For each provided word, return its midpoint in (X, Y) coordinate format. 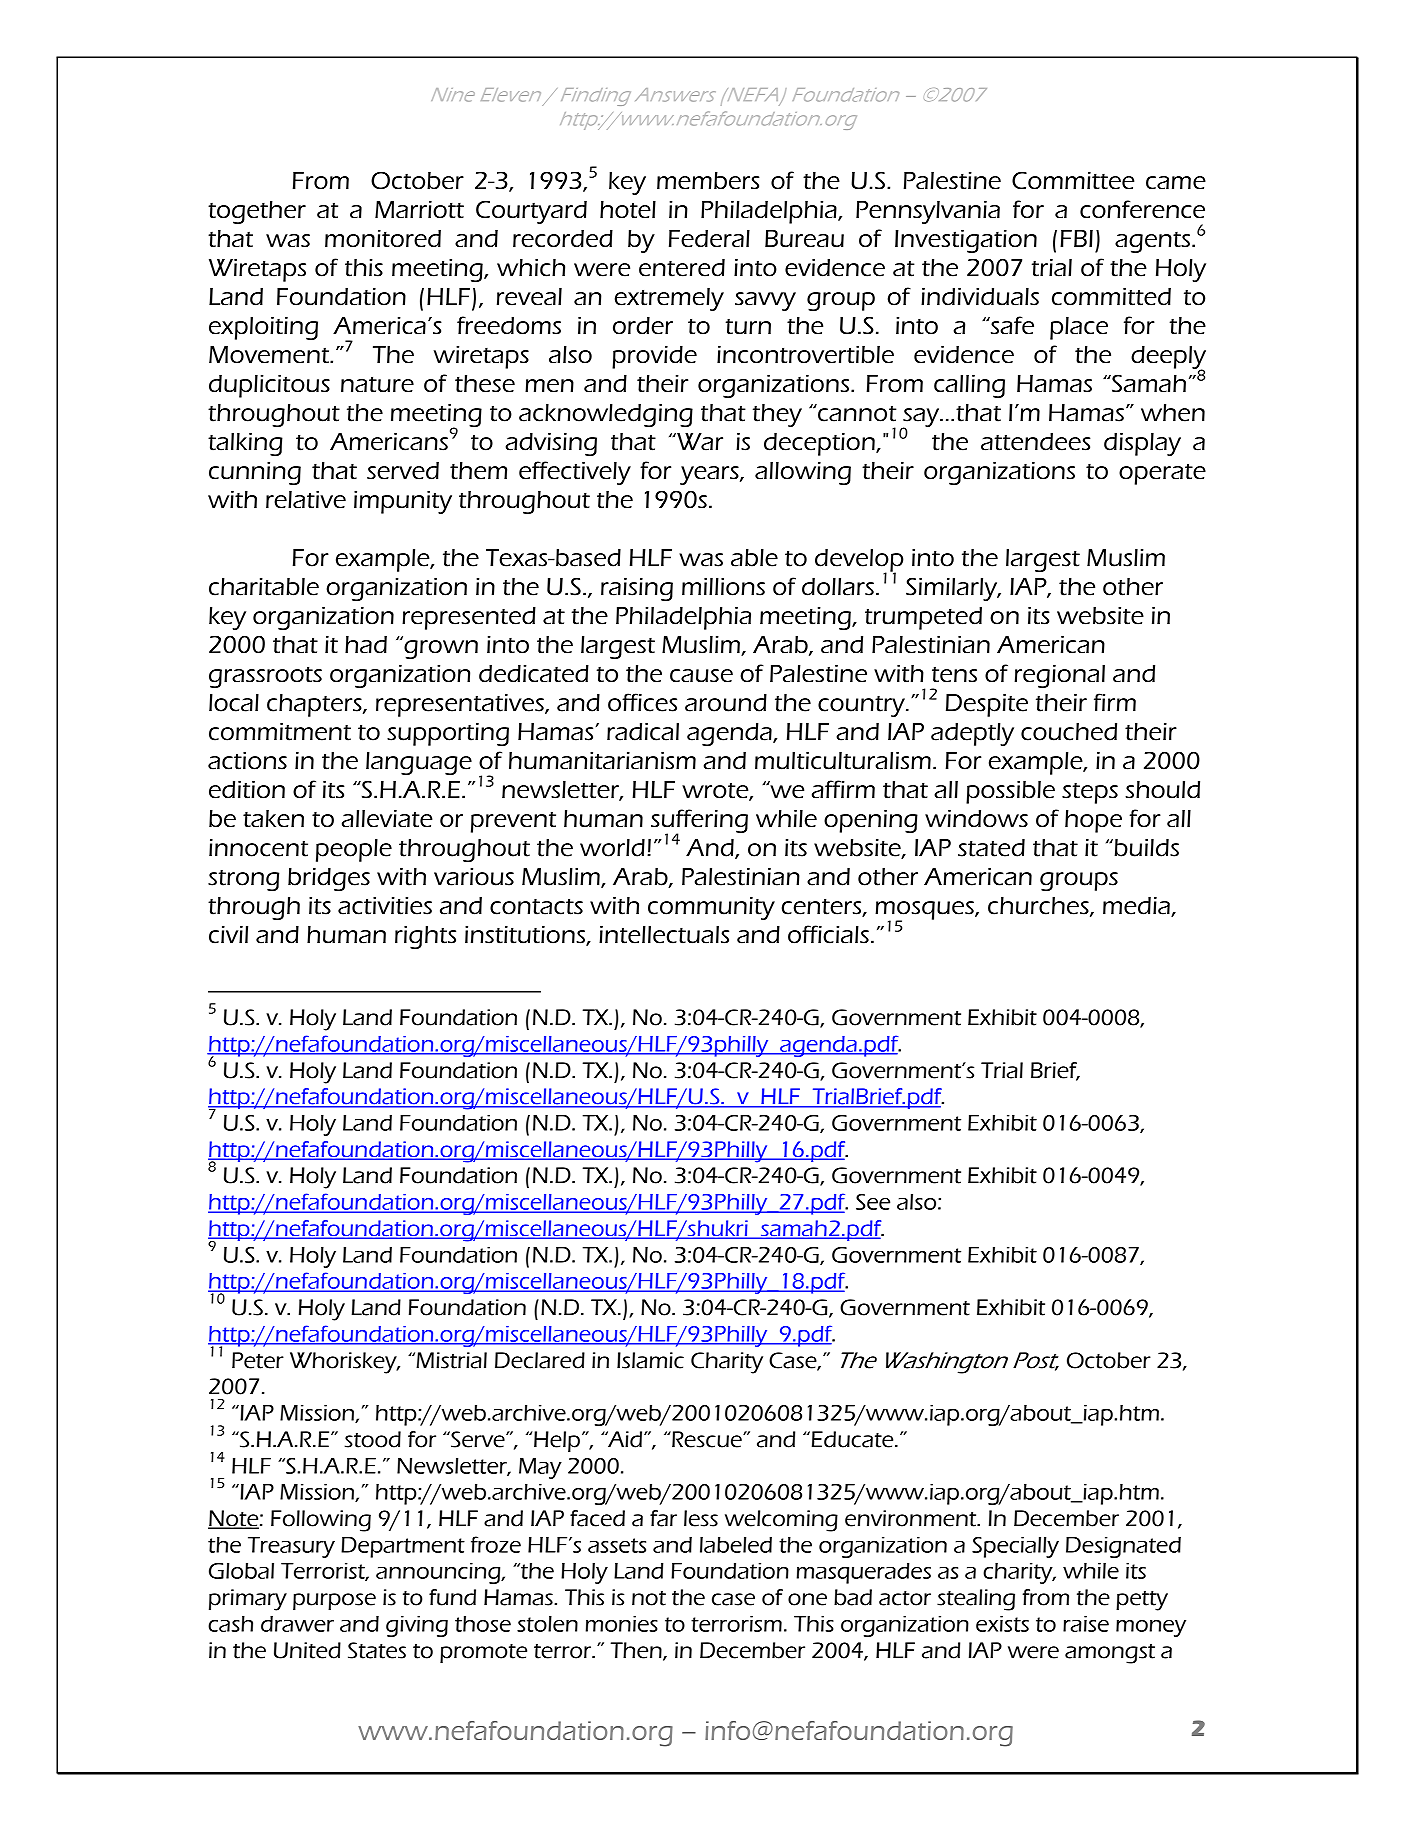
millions (723, 587)
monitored (383, 238)
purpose (334, 1601)
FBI (1076, 238)
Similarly (953, 589)
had (366, 645)
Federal (709, 238)
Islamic (650, 1360)
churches (1039, 907)
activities (385, 906)
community (711, 908)
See (873, 1202)
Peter (258, 1360)
